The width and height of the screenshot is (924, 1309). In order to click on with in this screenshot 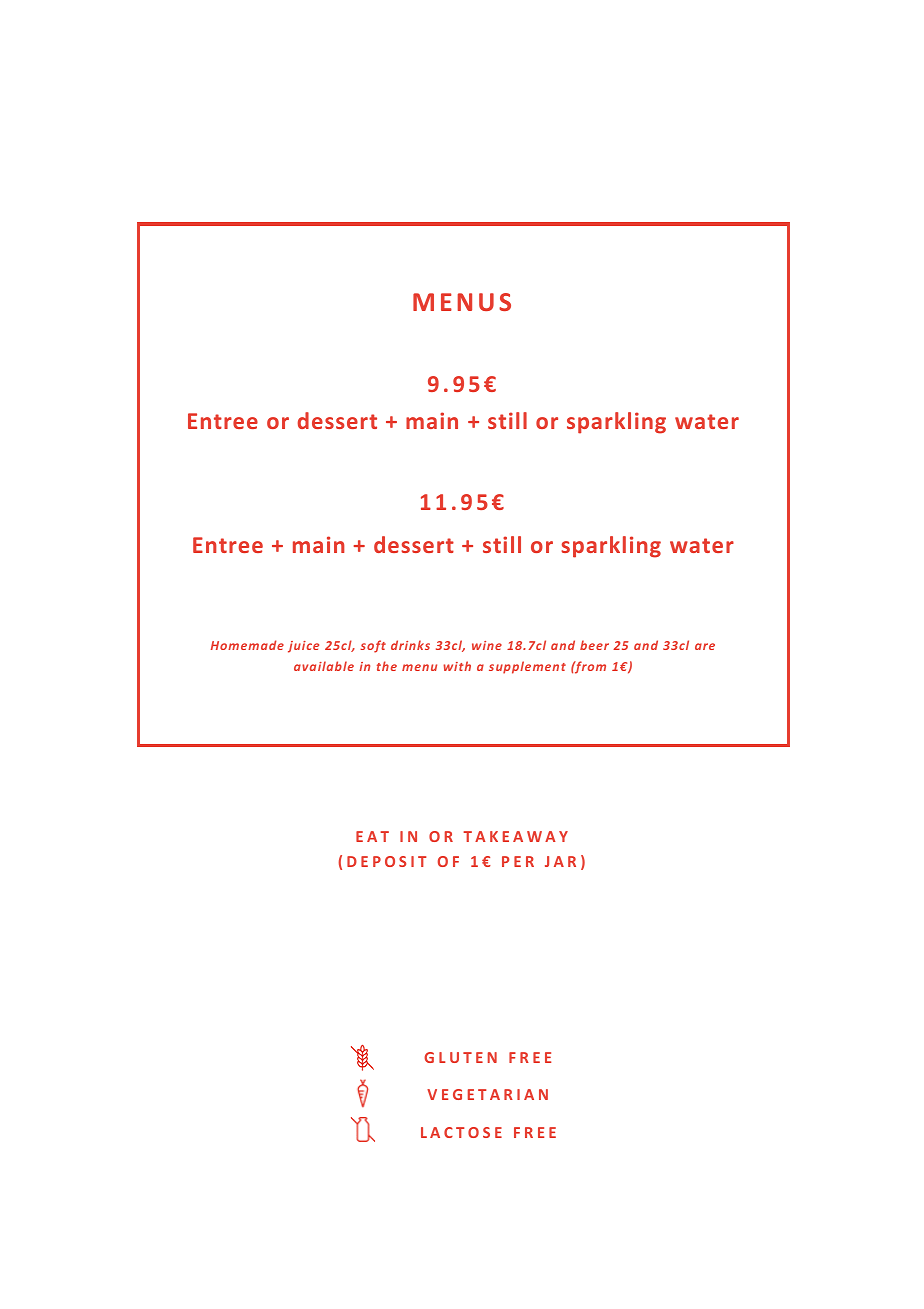, I will do `click(457, 666)`.
